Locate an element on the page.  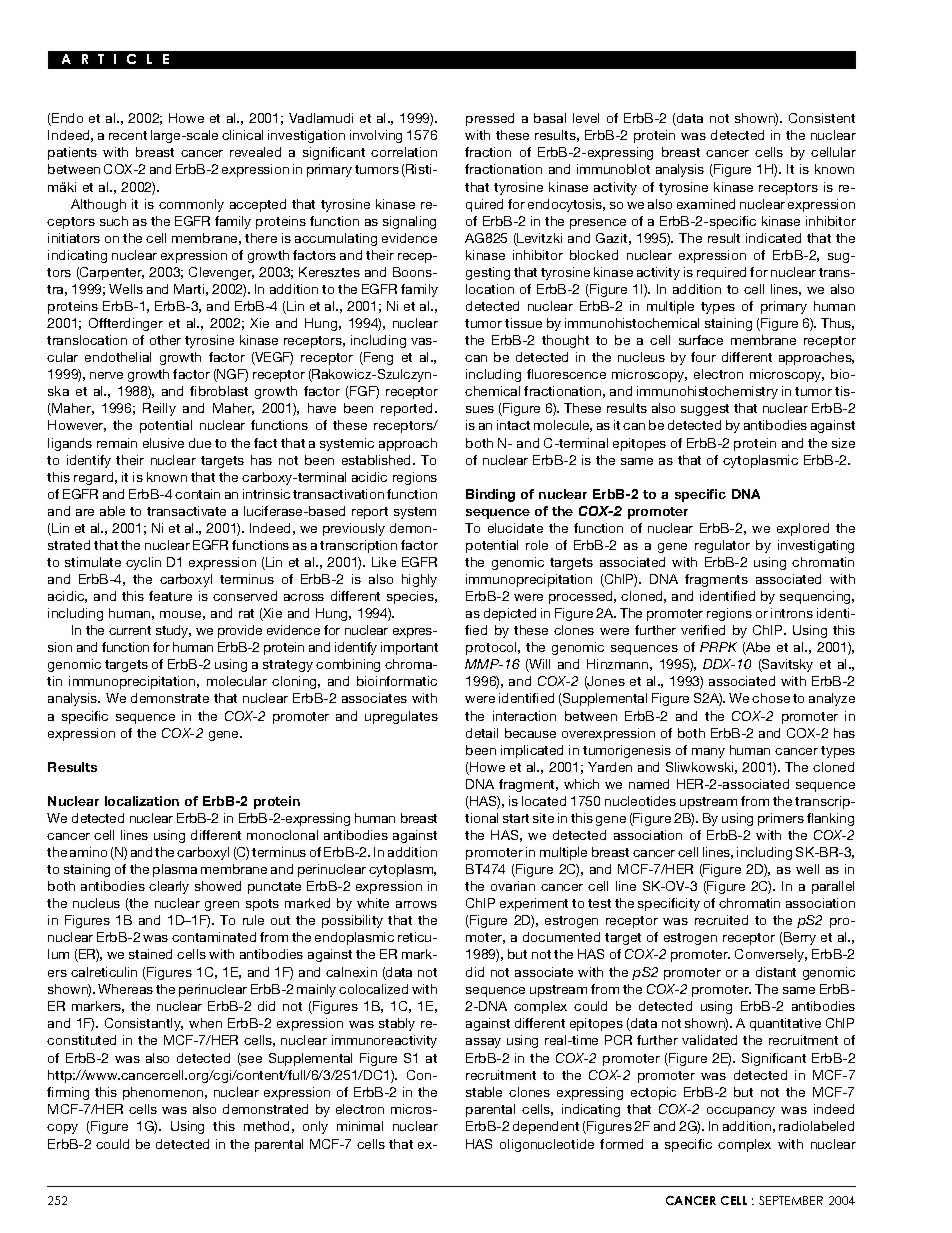
correlation is located at coordinates (404, 152).
